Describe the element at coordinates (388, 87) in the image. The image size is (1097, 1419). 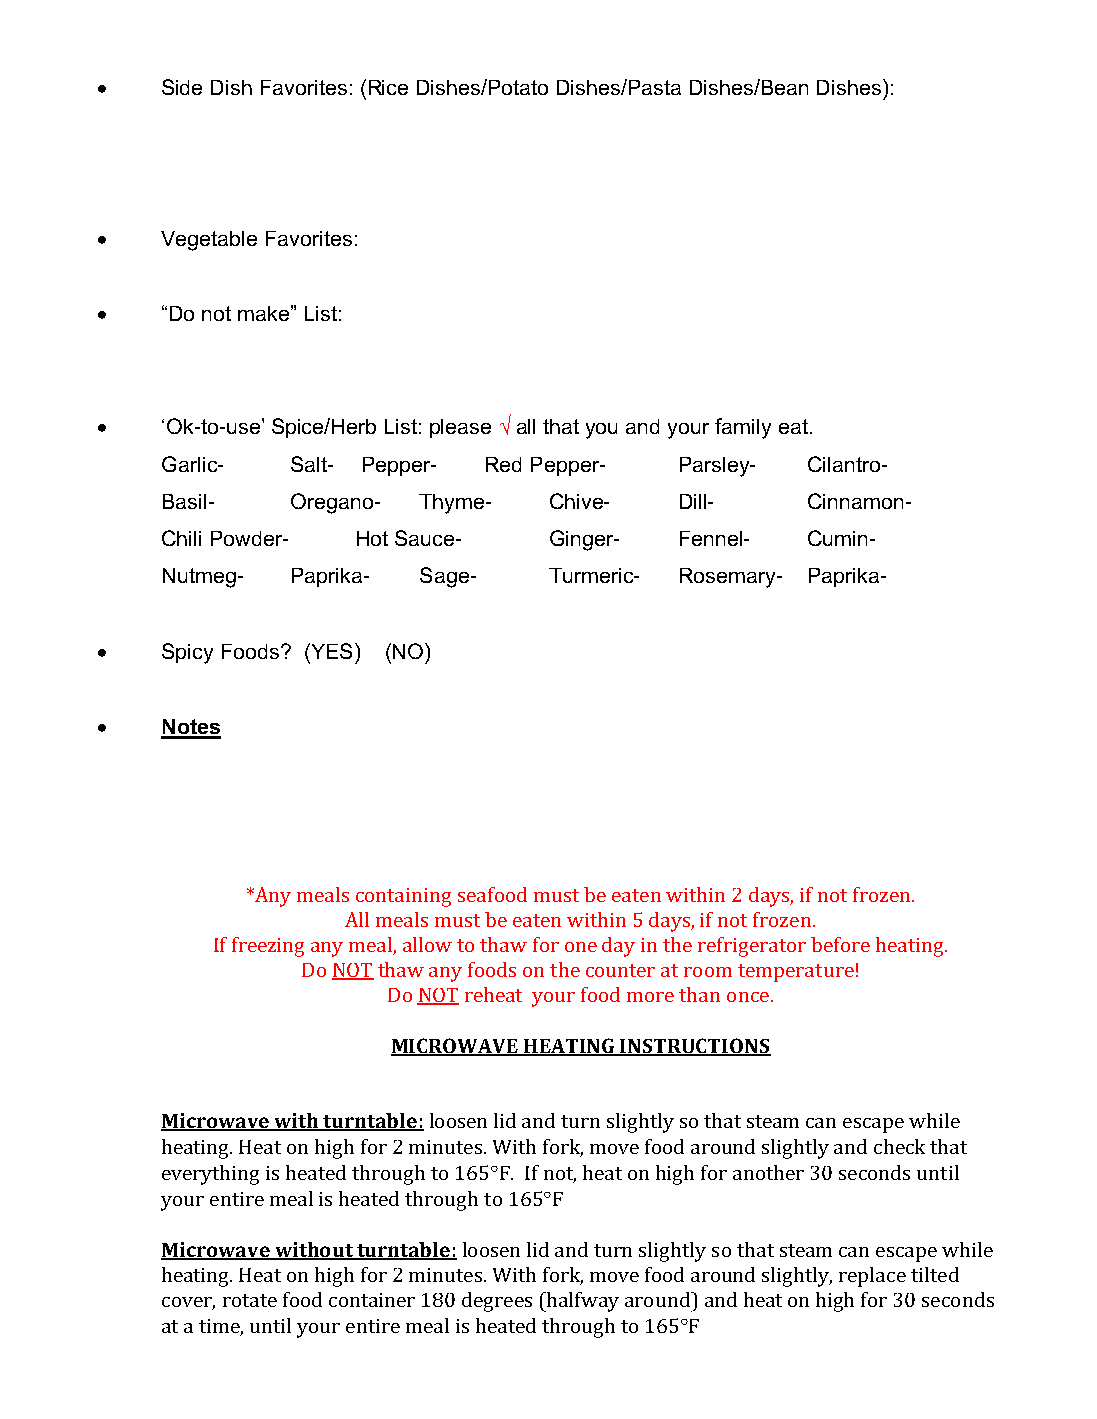
I see `Rice` at that location.
